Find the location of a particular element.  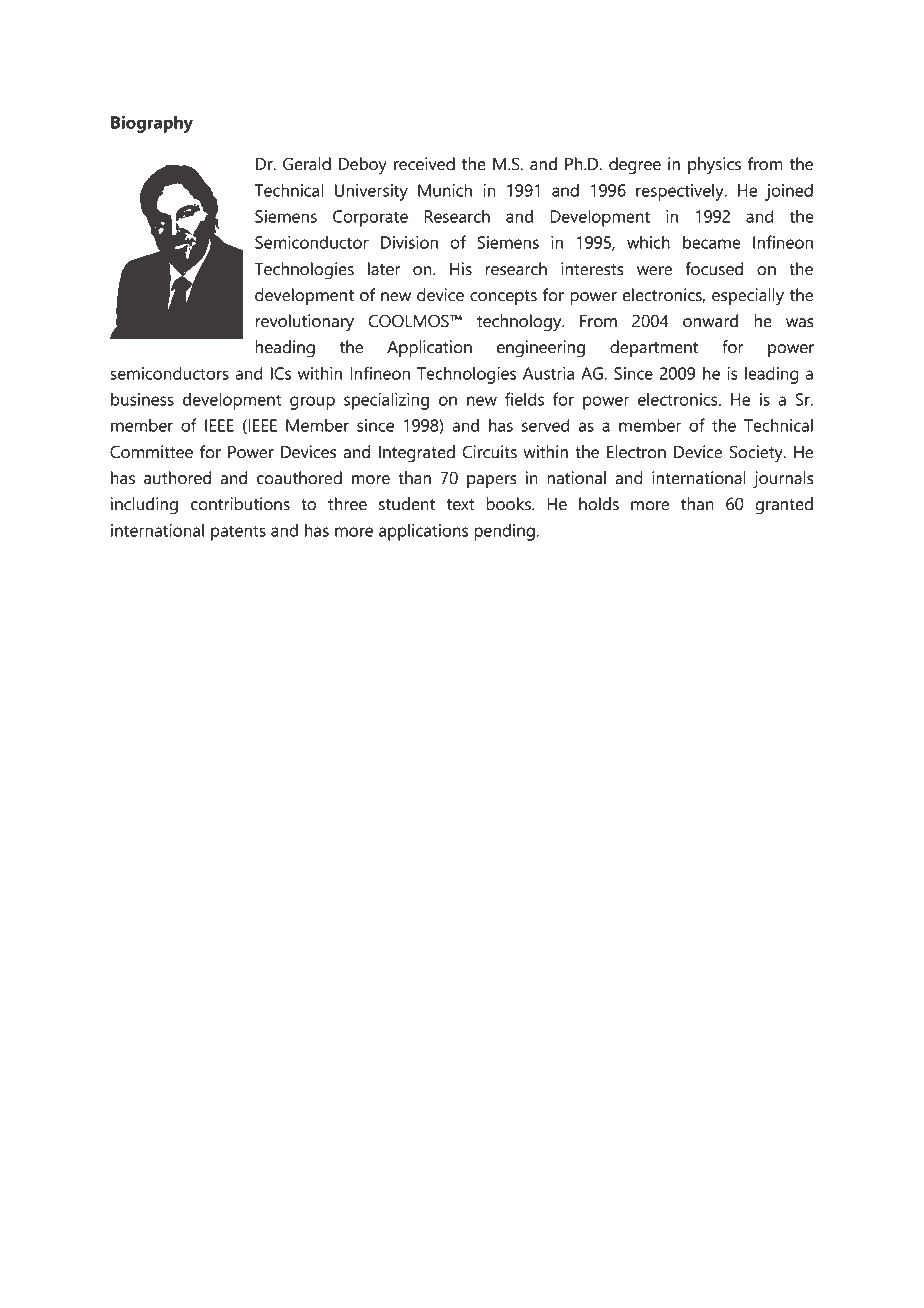

leading is located at coordinates (772, 375).
